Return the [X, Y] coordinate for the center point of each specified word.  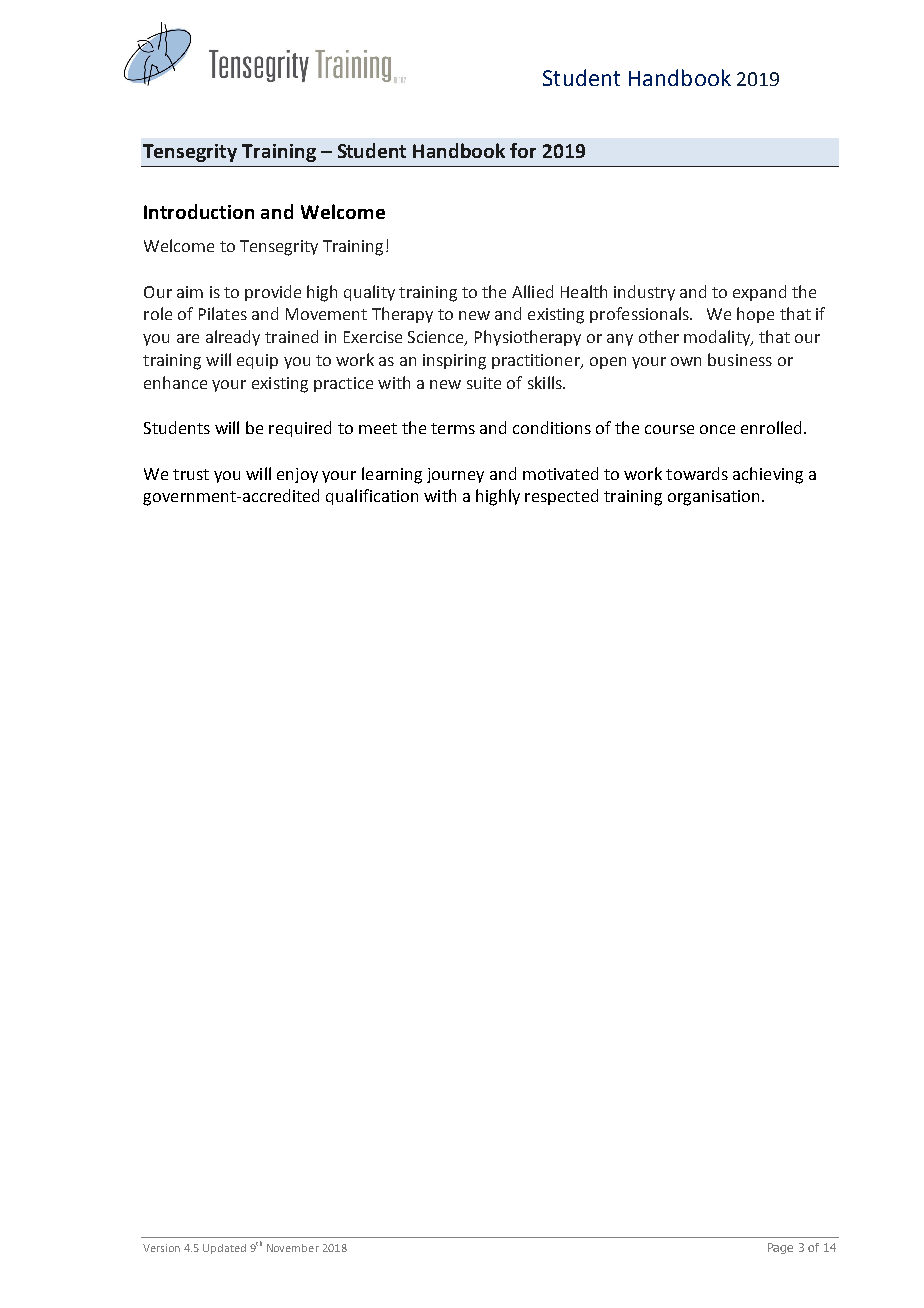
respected [561, 497]
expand [759, 293]
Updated [224, 1249]
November [293, 1248]
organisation [713, 498]
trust [191, 474]
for [523, 150]
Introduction [199, 211]
